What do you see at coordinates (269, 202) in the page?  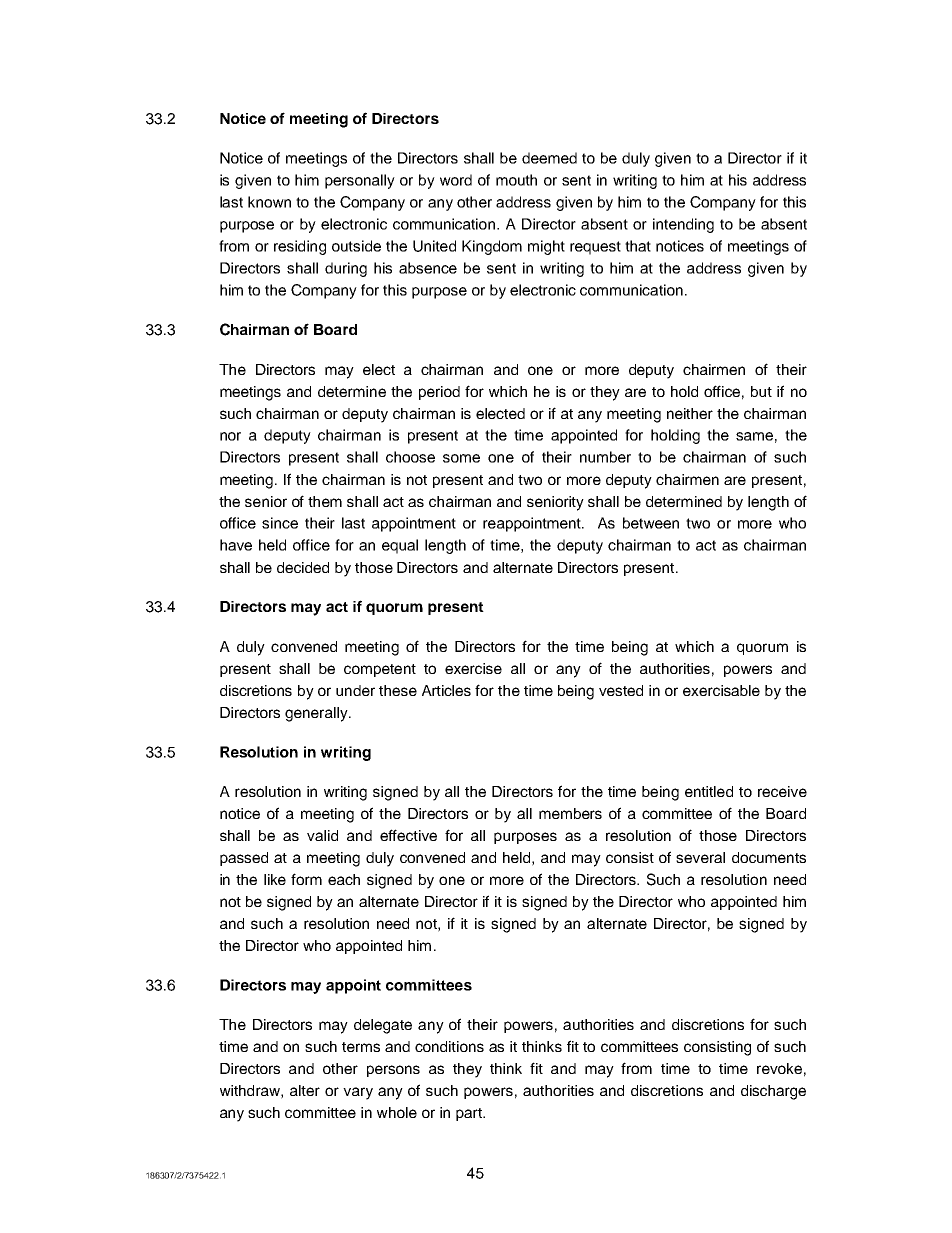 I see `known` at bounding box center [269, 202].
